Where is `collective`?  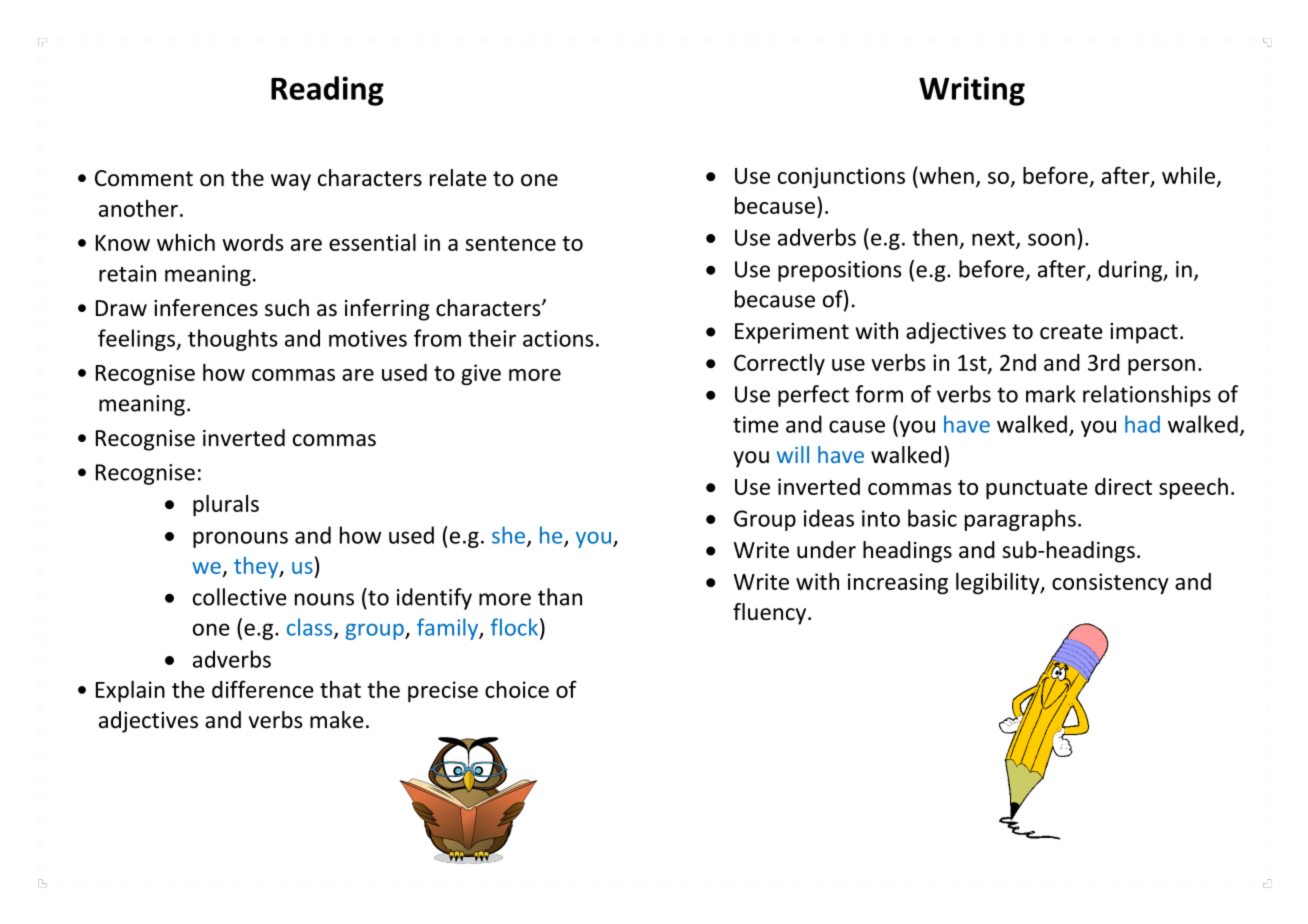 collective is located at coordinates (240, 597).
